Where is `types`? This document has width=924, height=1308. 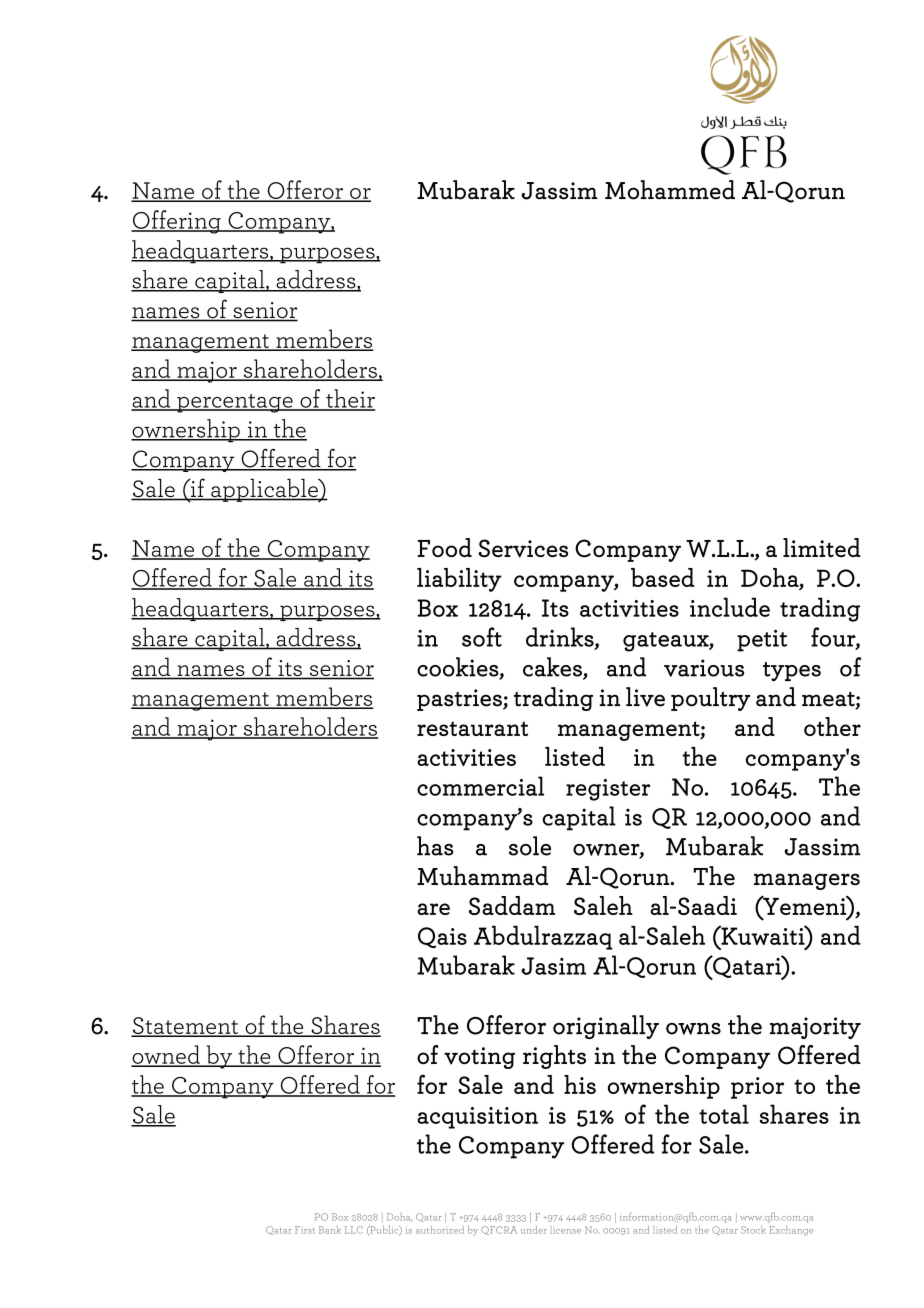 types is located at coordinates (792, 672).
